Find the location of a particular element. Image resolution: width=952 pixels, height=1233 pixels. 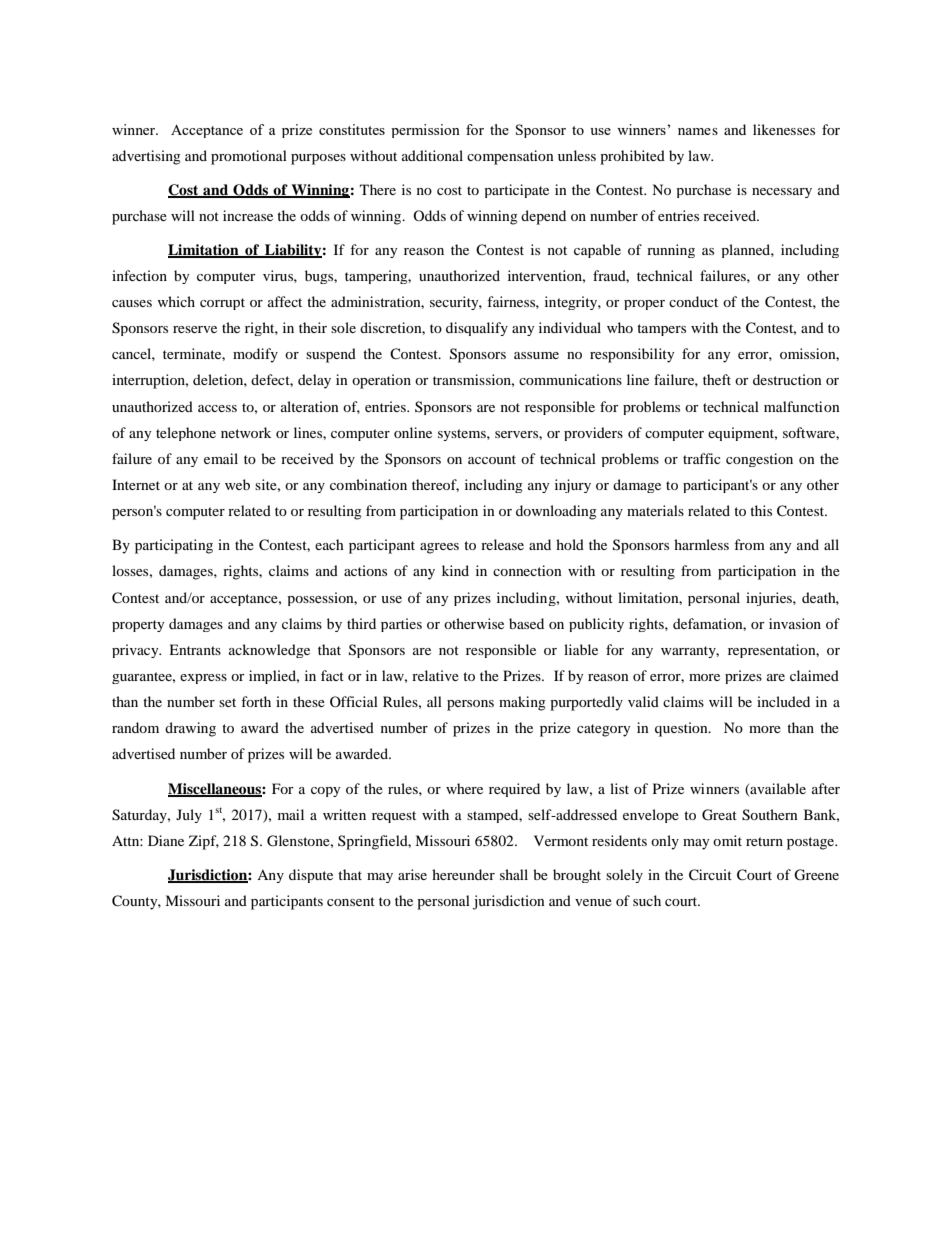

theft is located at coordinates (717, 379).
